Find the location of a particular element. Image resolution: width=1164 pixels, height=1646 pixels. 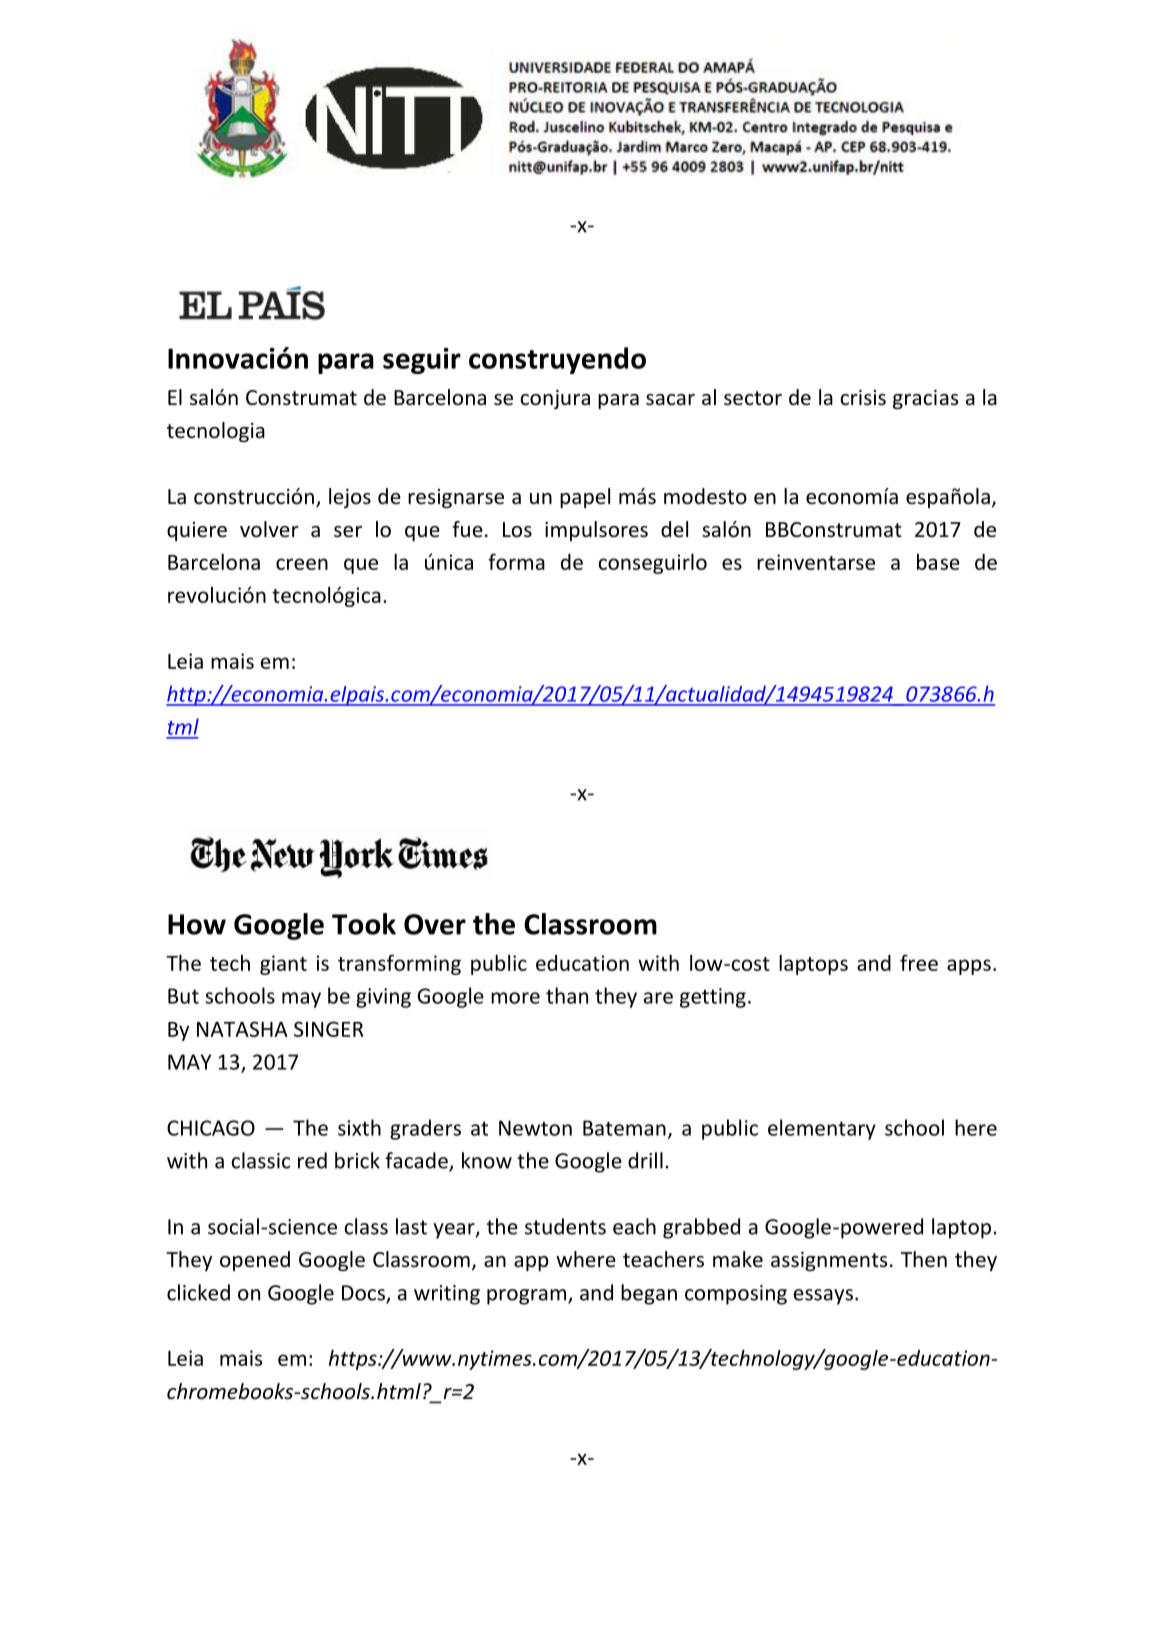

than is located at coordinates (567, 995).
